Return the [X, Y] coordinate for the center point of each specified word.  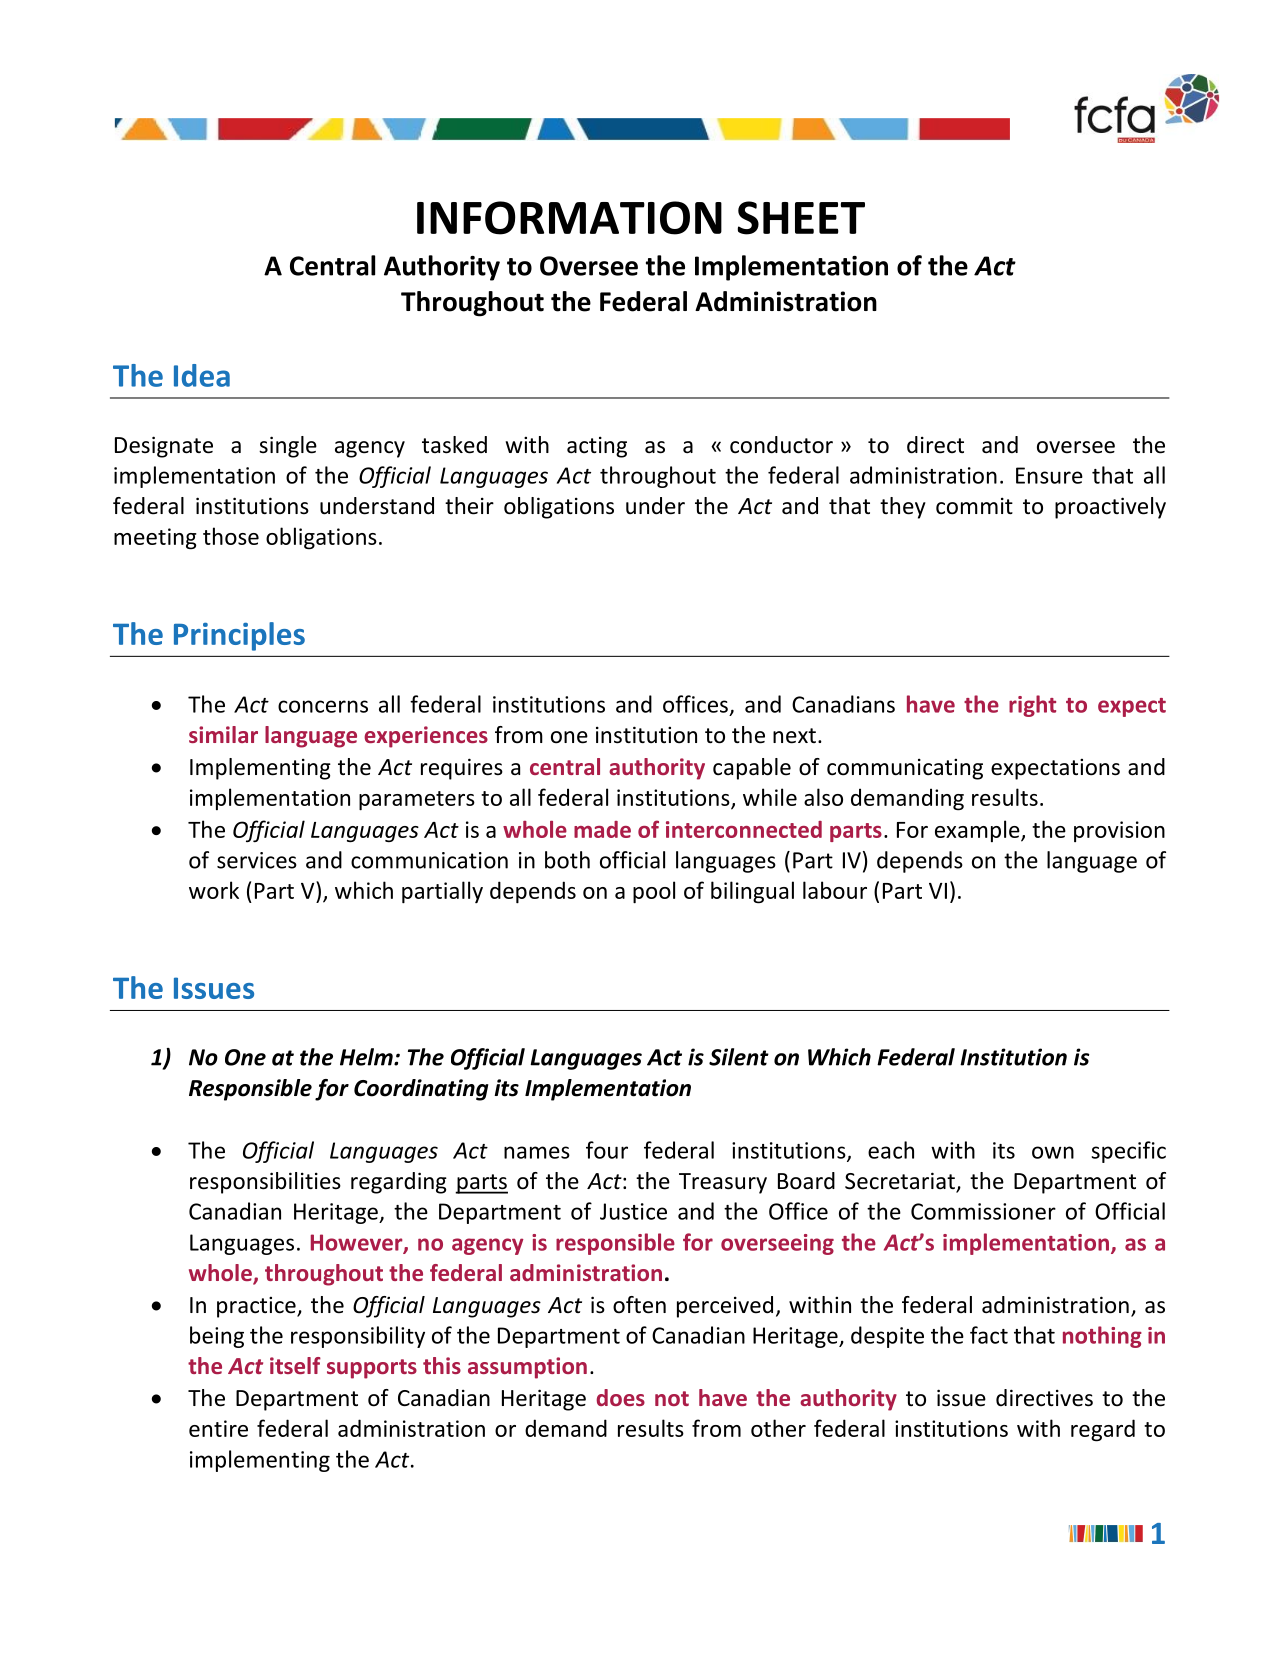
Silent [739, 1057]
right [1032, 706]
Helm [367, 1057]
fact [989, 1335]
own [1053, 1152]
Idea [202, 375]
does [620, 1397]
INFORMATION [569, 218]
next [794, 736]
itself [295, 1365]
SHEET [801, 218]
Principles [239, 636]
